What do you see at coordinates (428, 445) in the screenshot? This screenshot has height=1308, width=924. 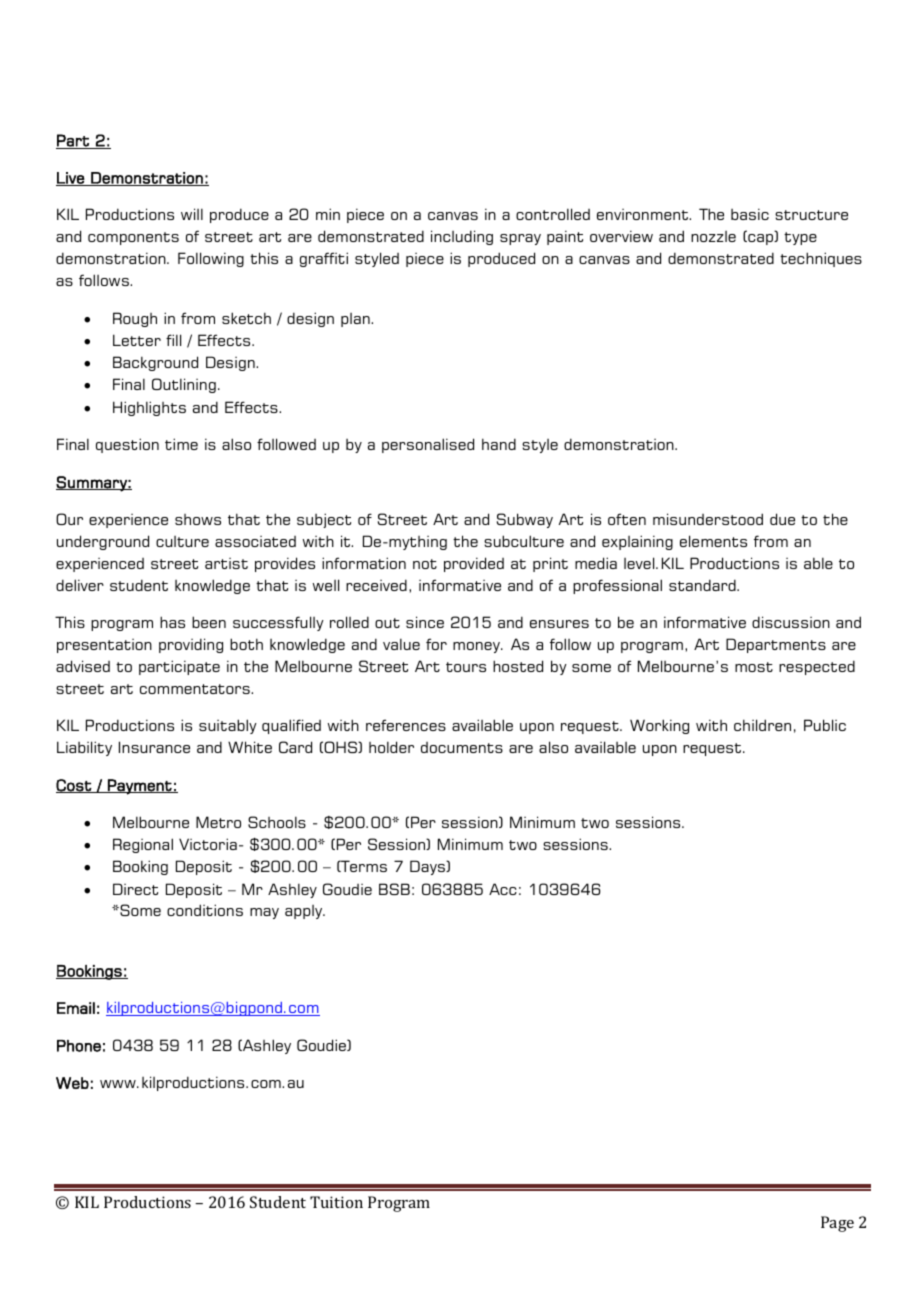 I see `personalised` at bounding box center [428, 445].
